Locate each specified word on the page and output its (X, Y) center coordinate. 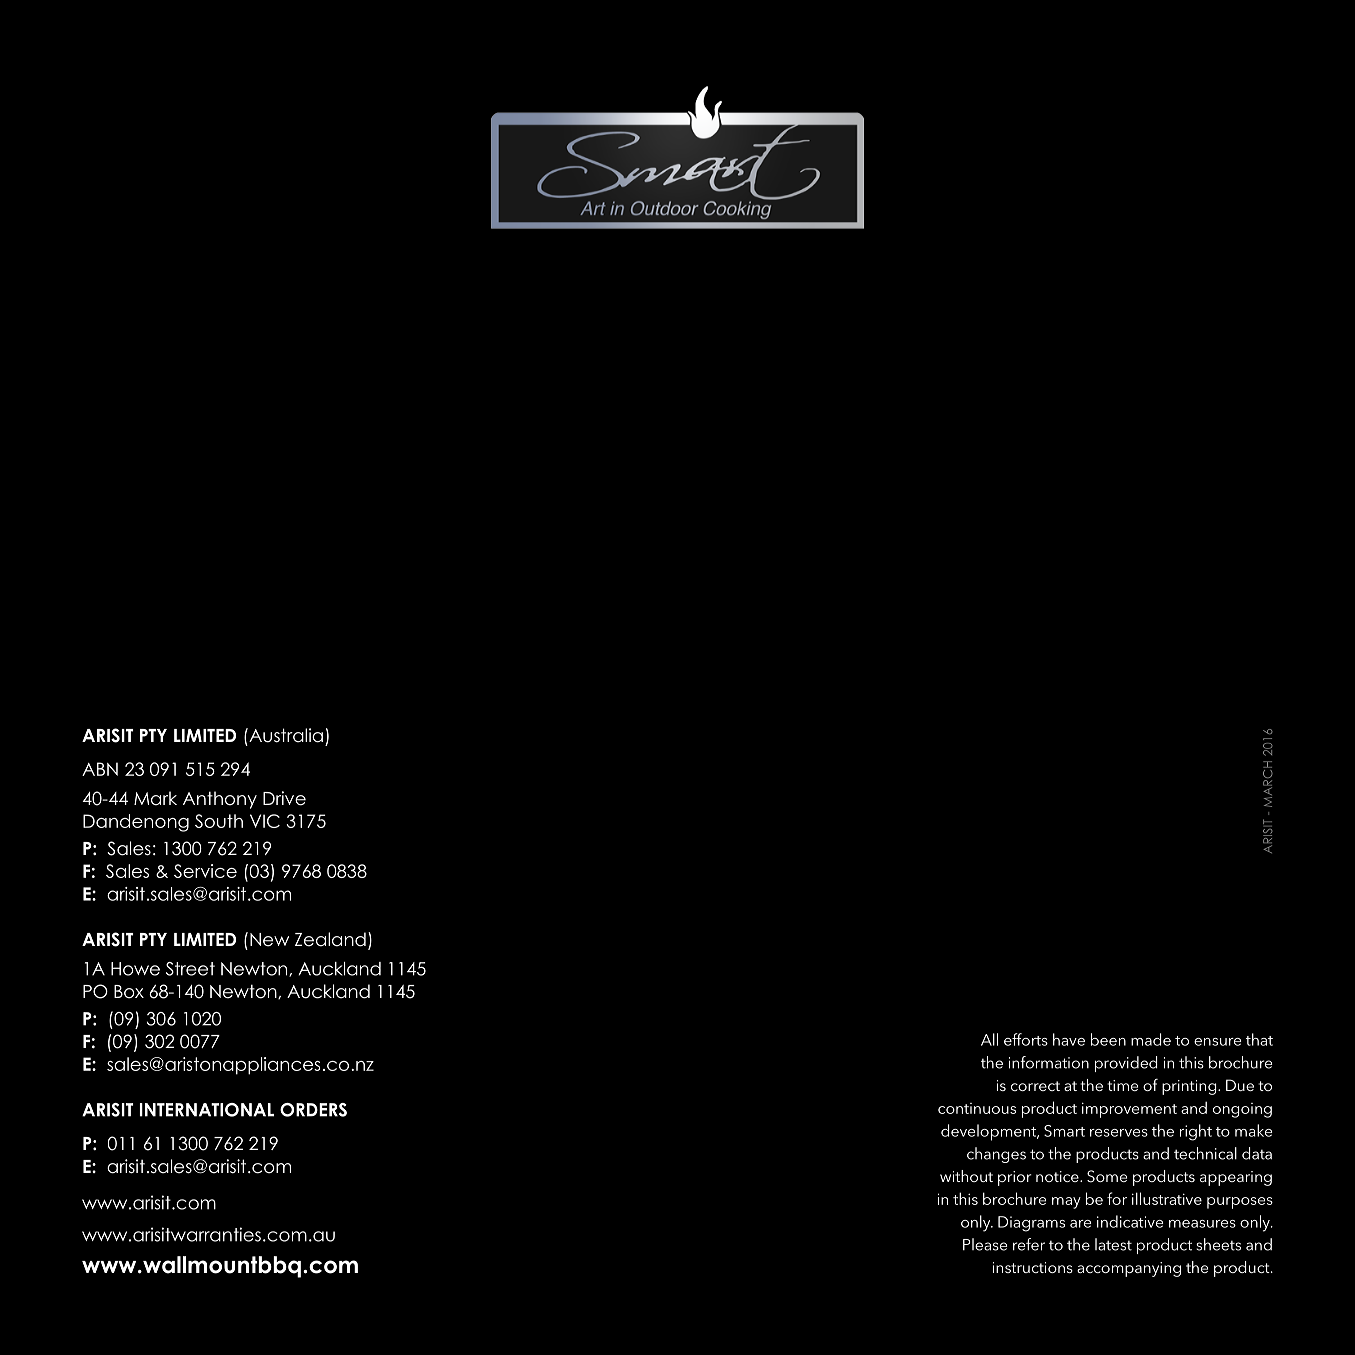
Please (985, 1244)
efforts (1026, 1039)
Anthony (220, 800)
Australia (285, 735)
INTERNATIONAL (207, 1110)
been (1108, 1039)
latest (1113, 1244)
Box (129, 992)
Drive (284, 798)
